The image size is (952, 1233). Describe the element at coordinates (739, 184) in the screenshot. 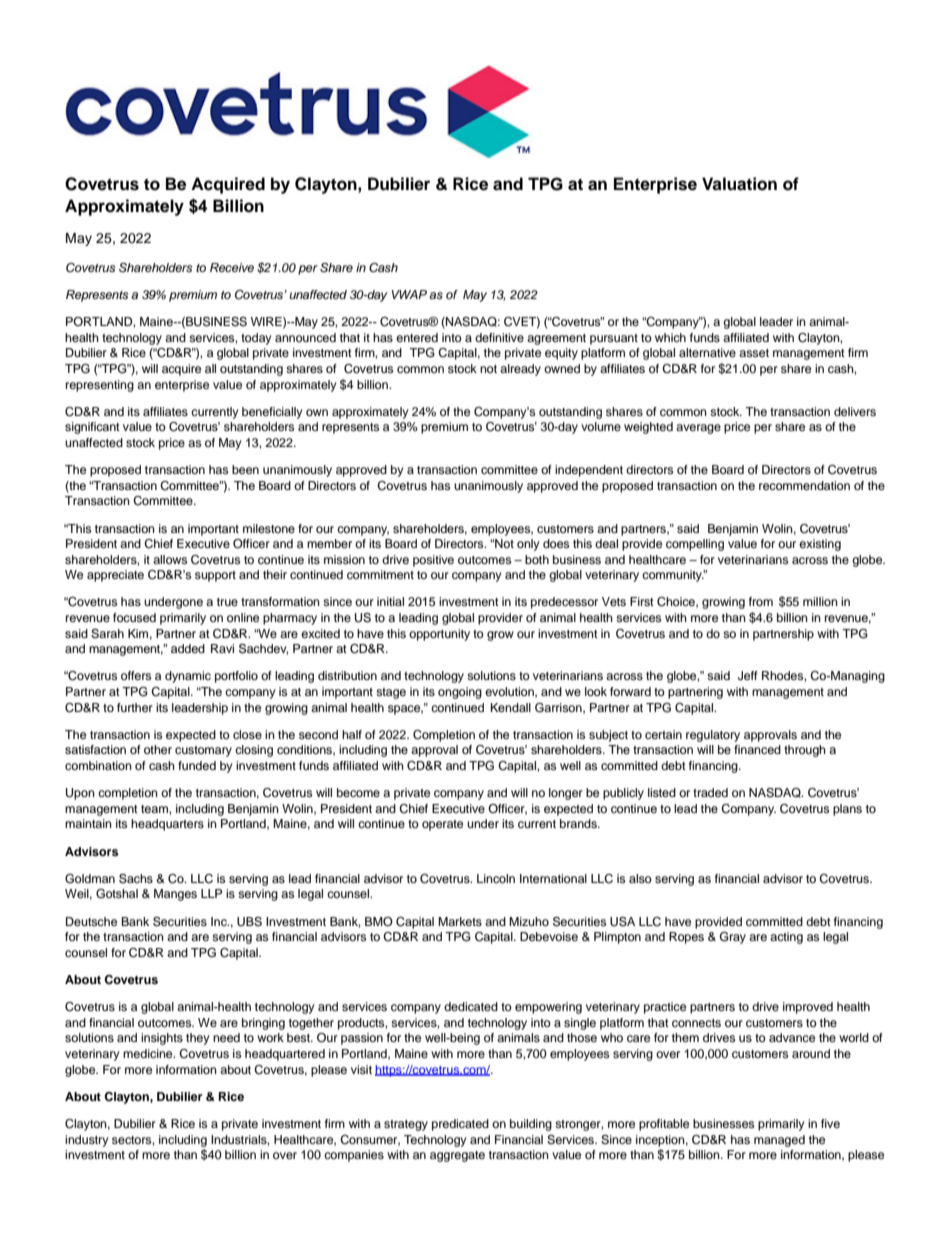

I see `Valuation` at that location.
